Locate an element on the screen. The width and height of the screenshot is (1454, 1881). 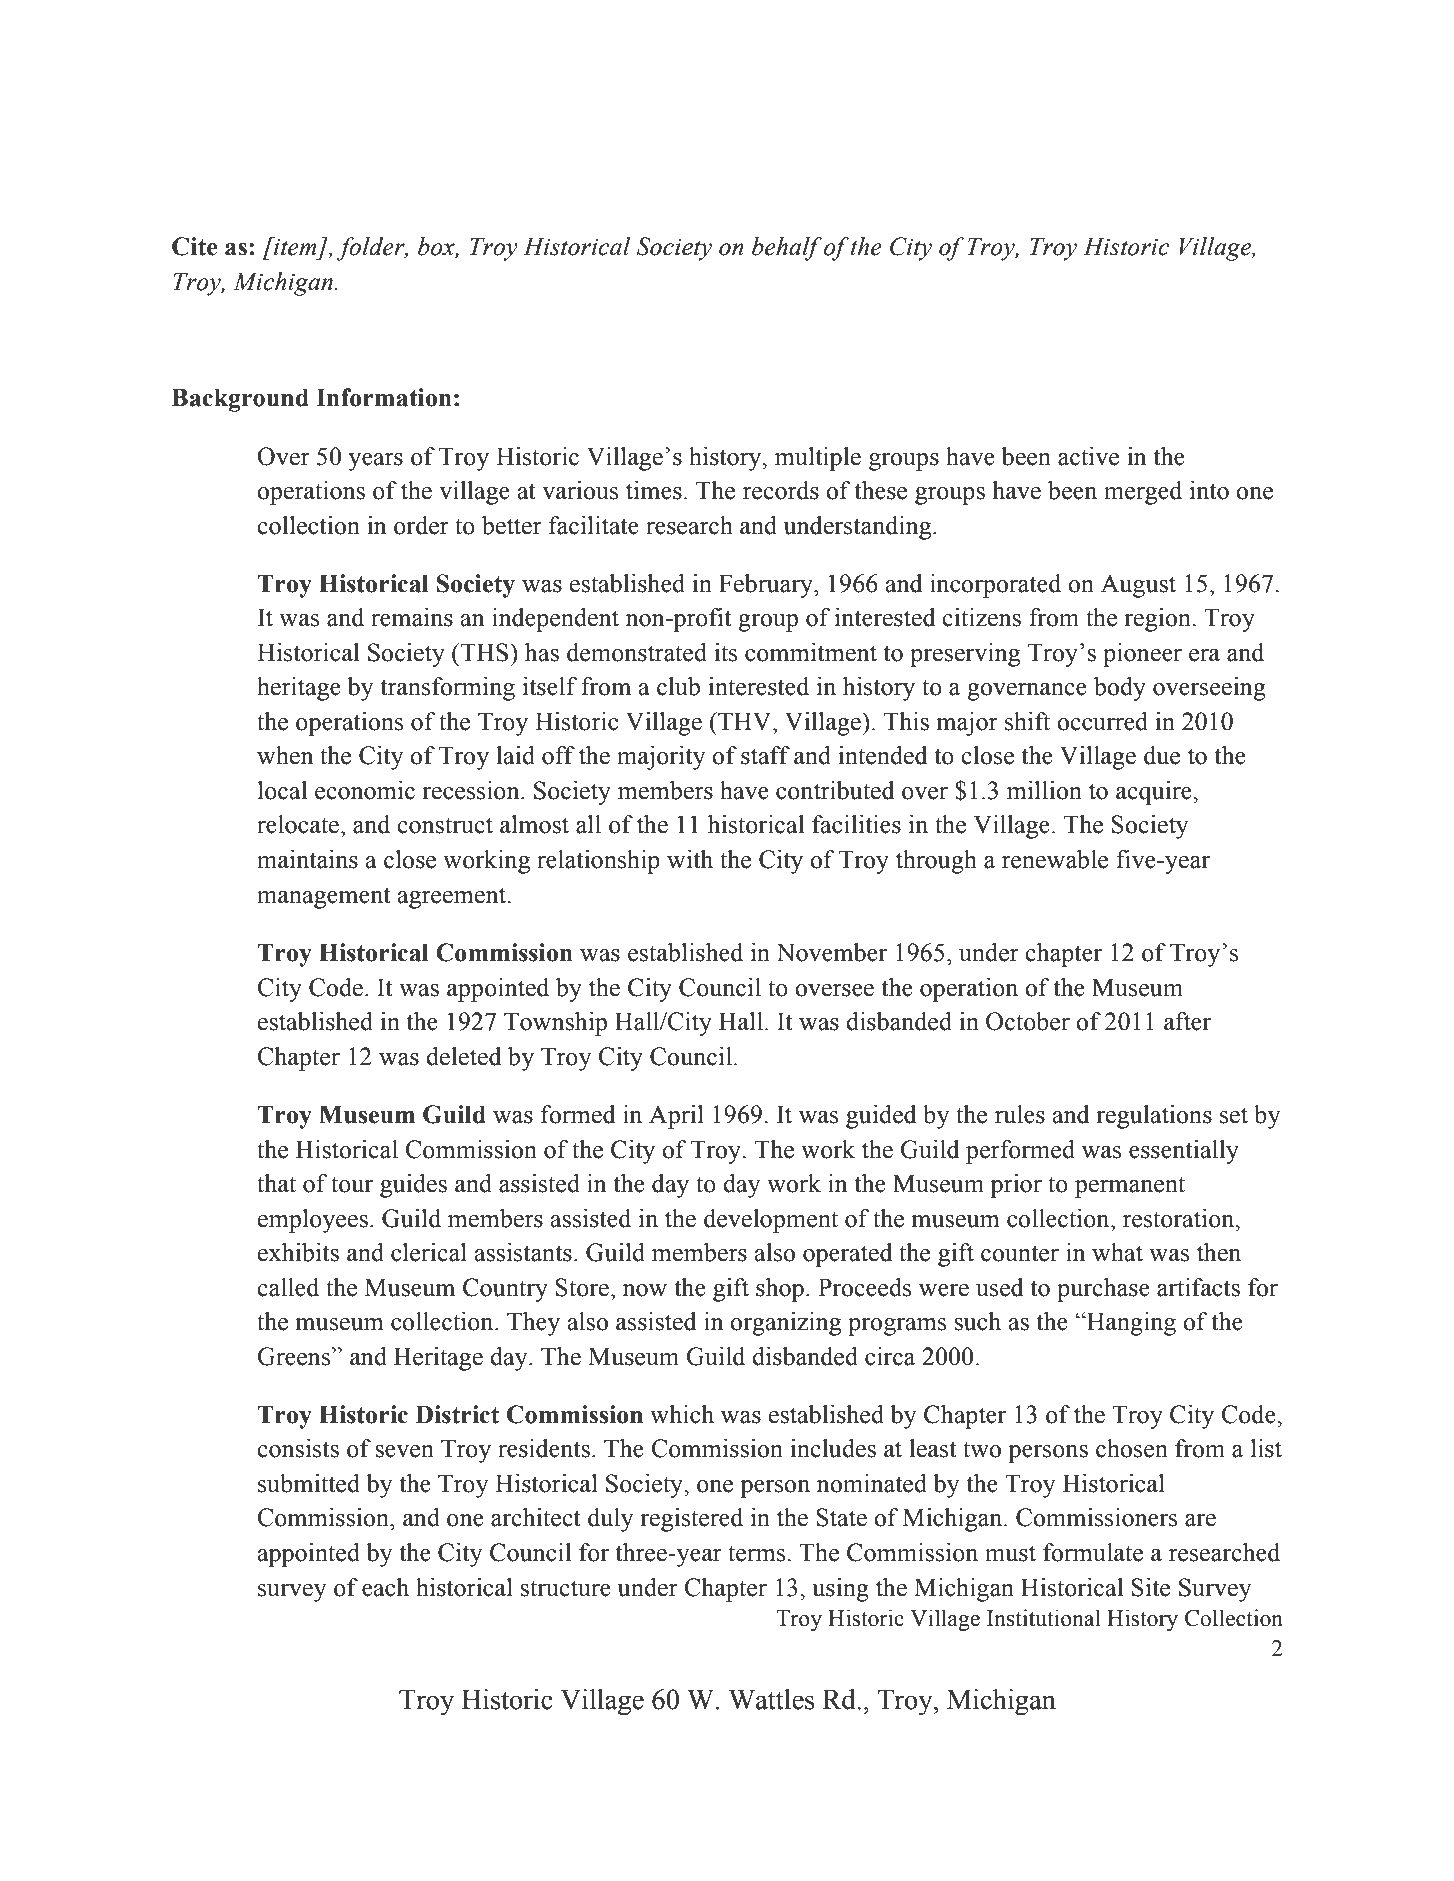
each is located at coordinates (385, 1587).
